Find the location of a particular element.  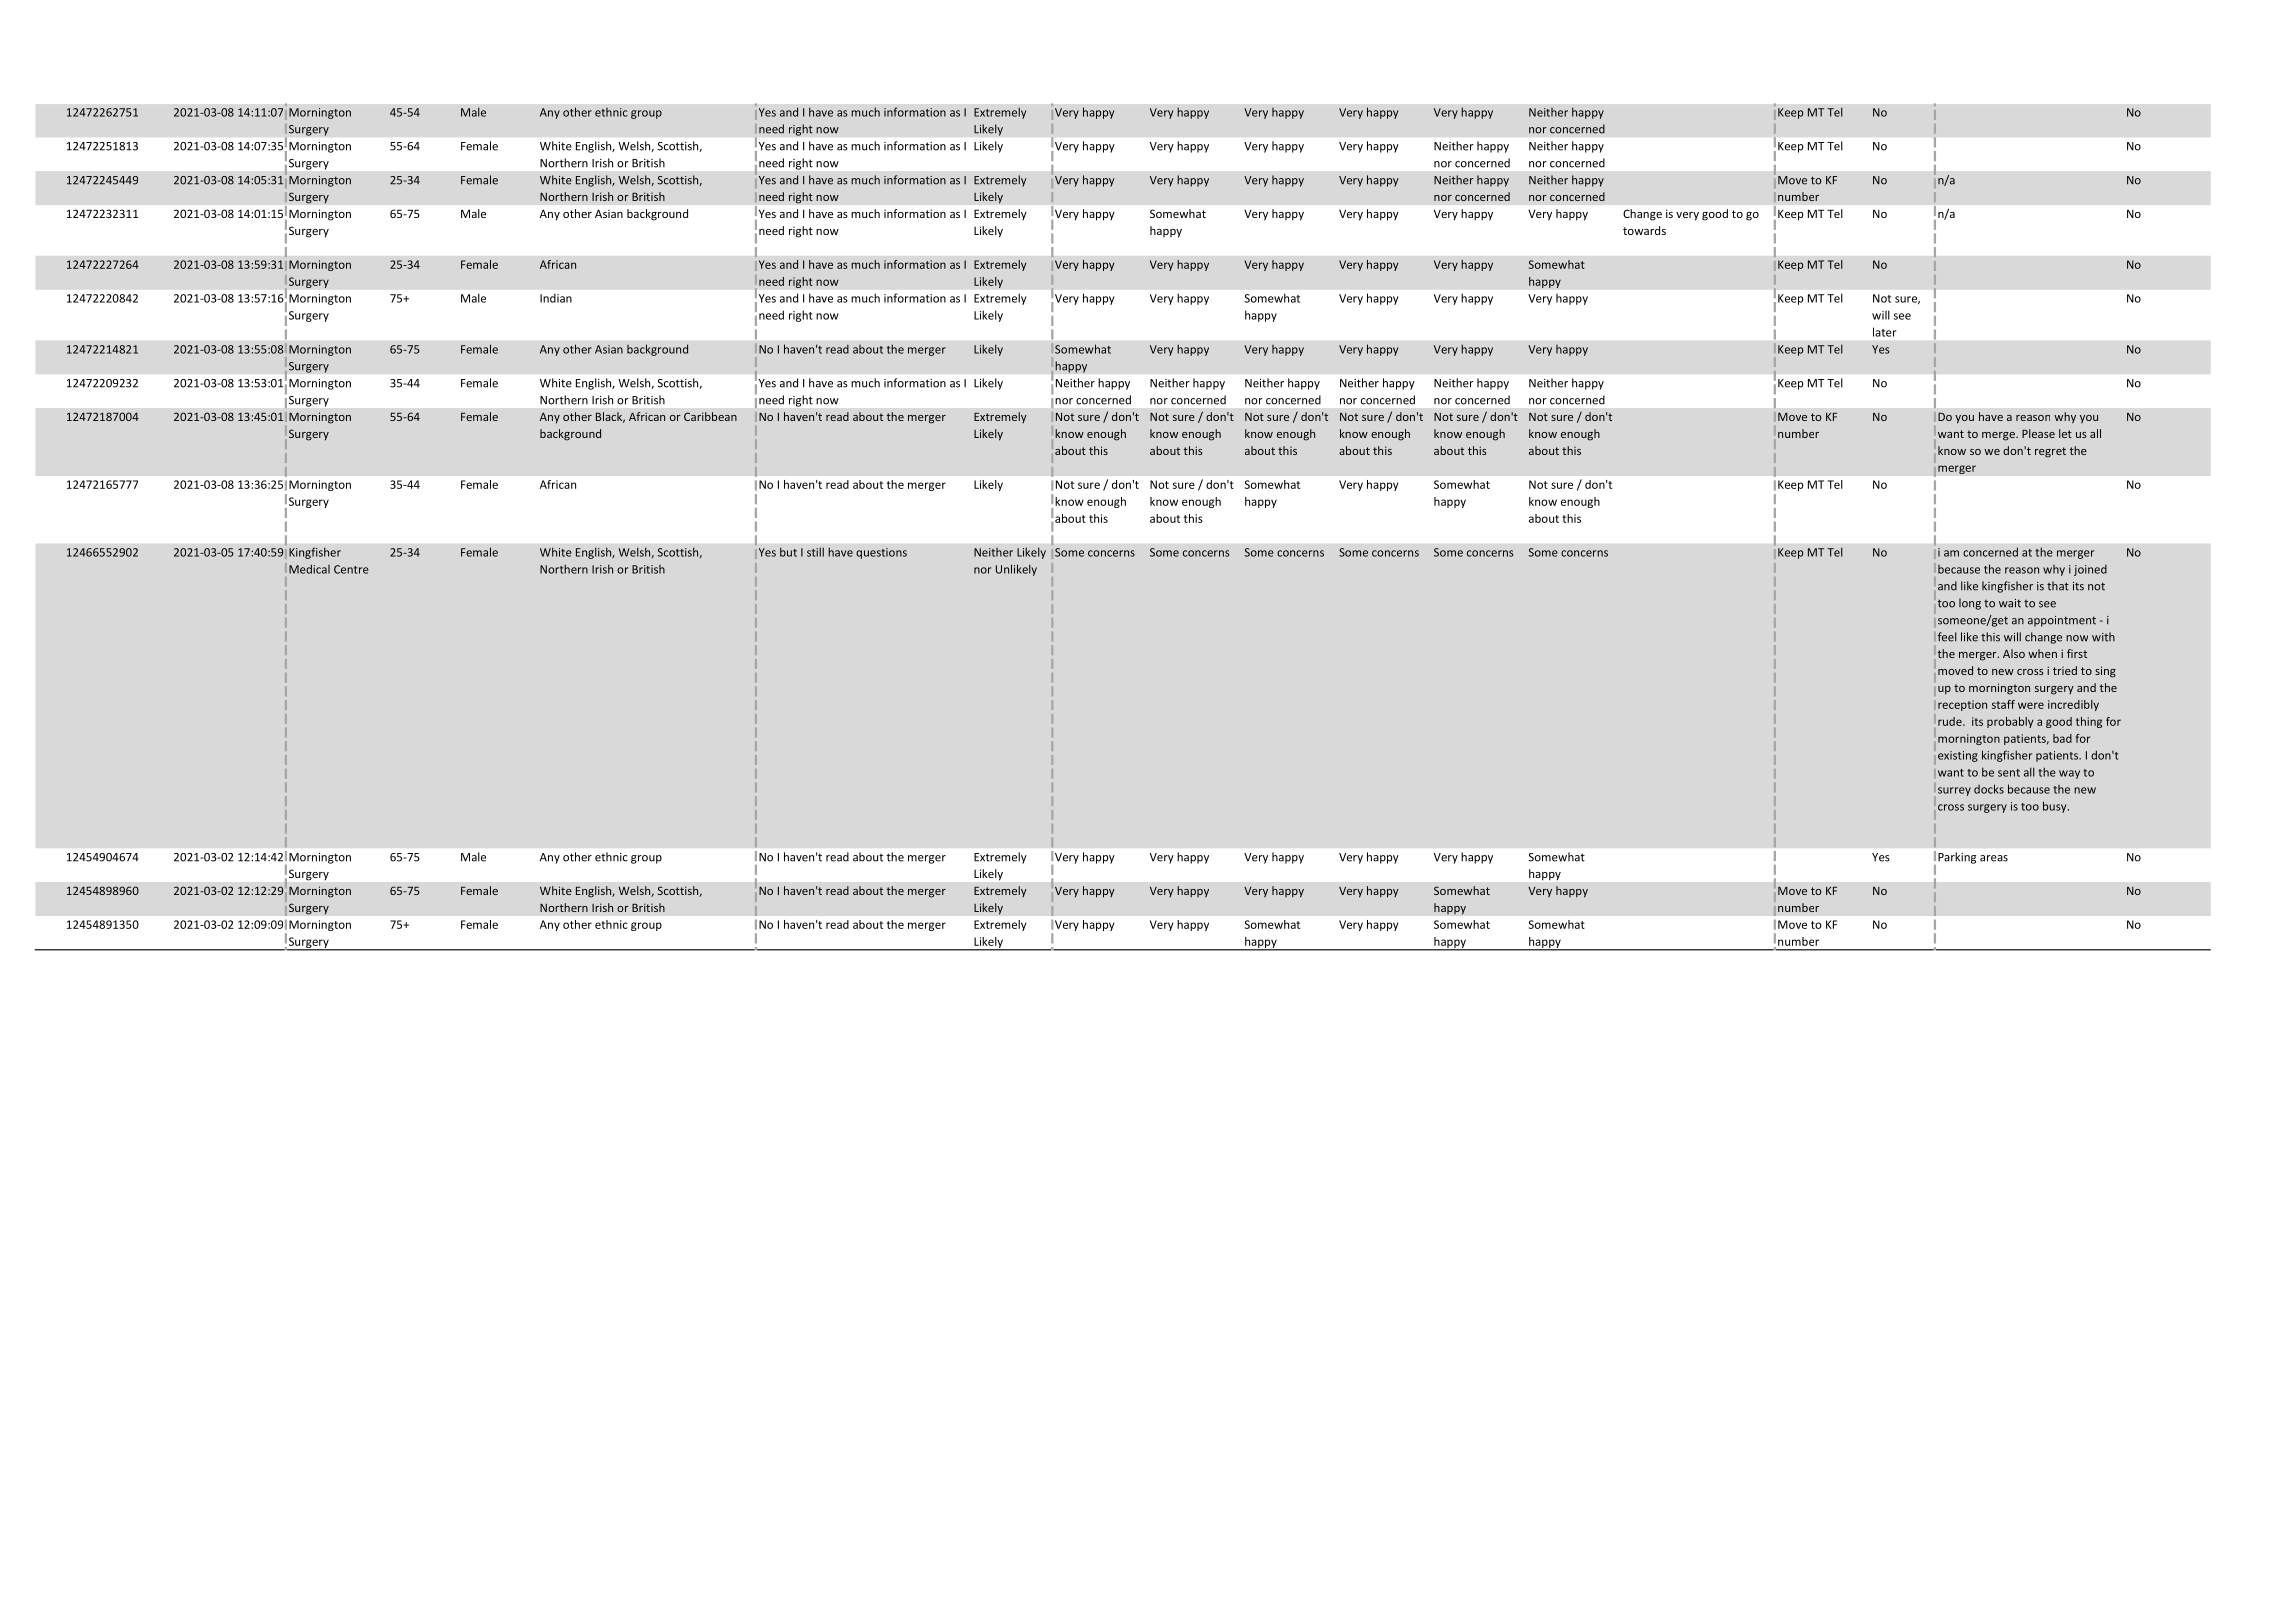

Also is located at coordinates (2014, 653).
